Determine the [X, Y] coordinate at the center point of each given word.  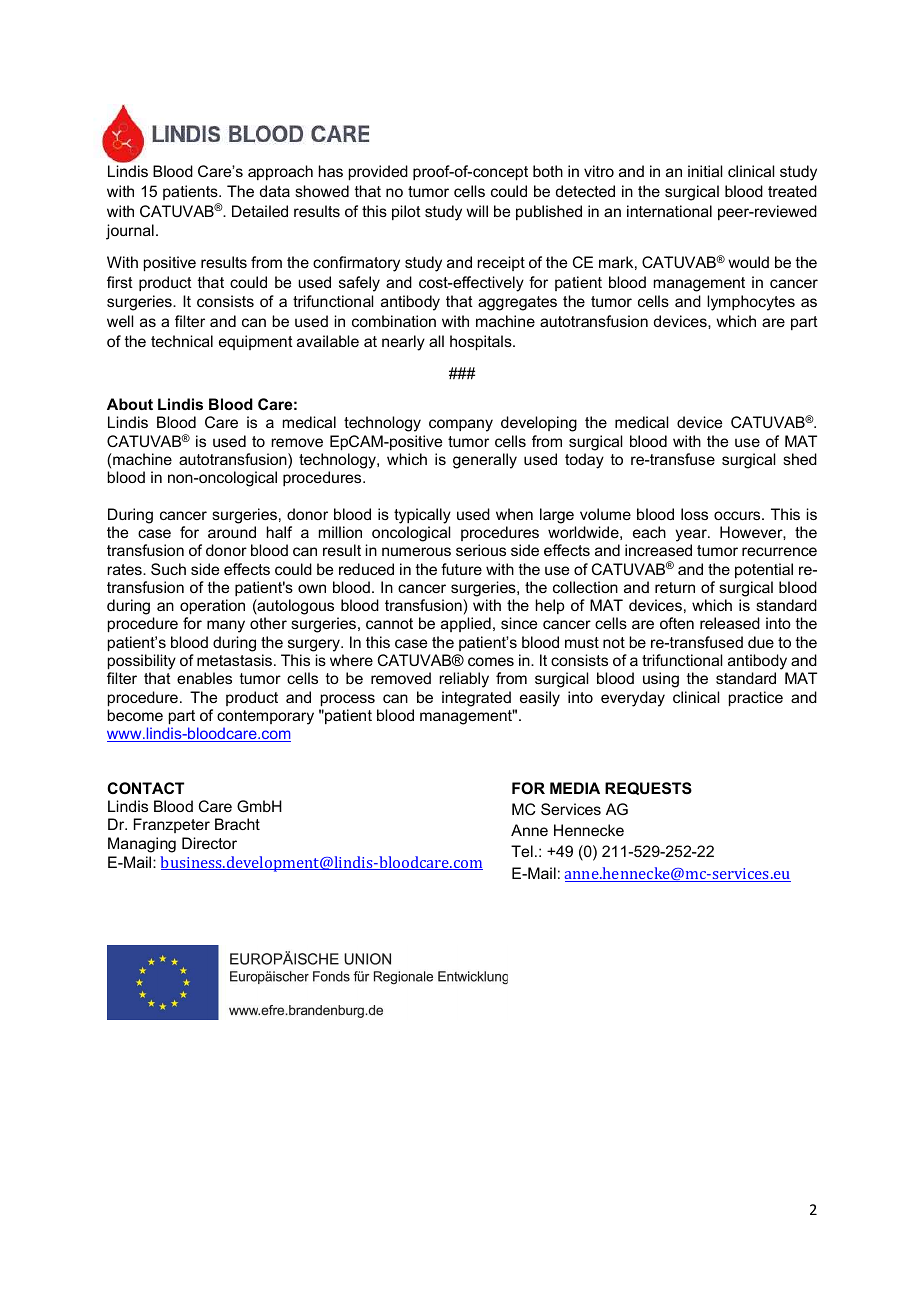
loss [694, 514]
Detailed [260, 211]
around [232, 532]
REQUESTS [648, 788]
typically [422, 516]
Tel [522, 851]
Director [209, 843]
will [477, 211]
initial [705, 171]
